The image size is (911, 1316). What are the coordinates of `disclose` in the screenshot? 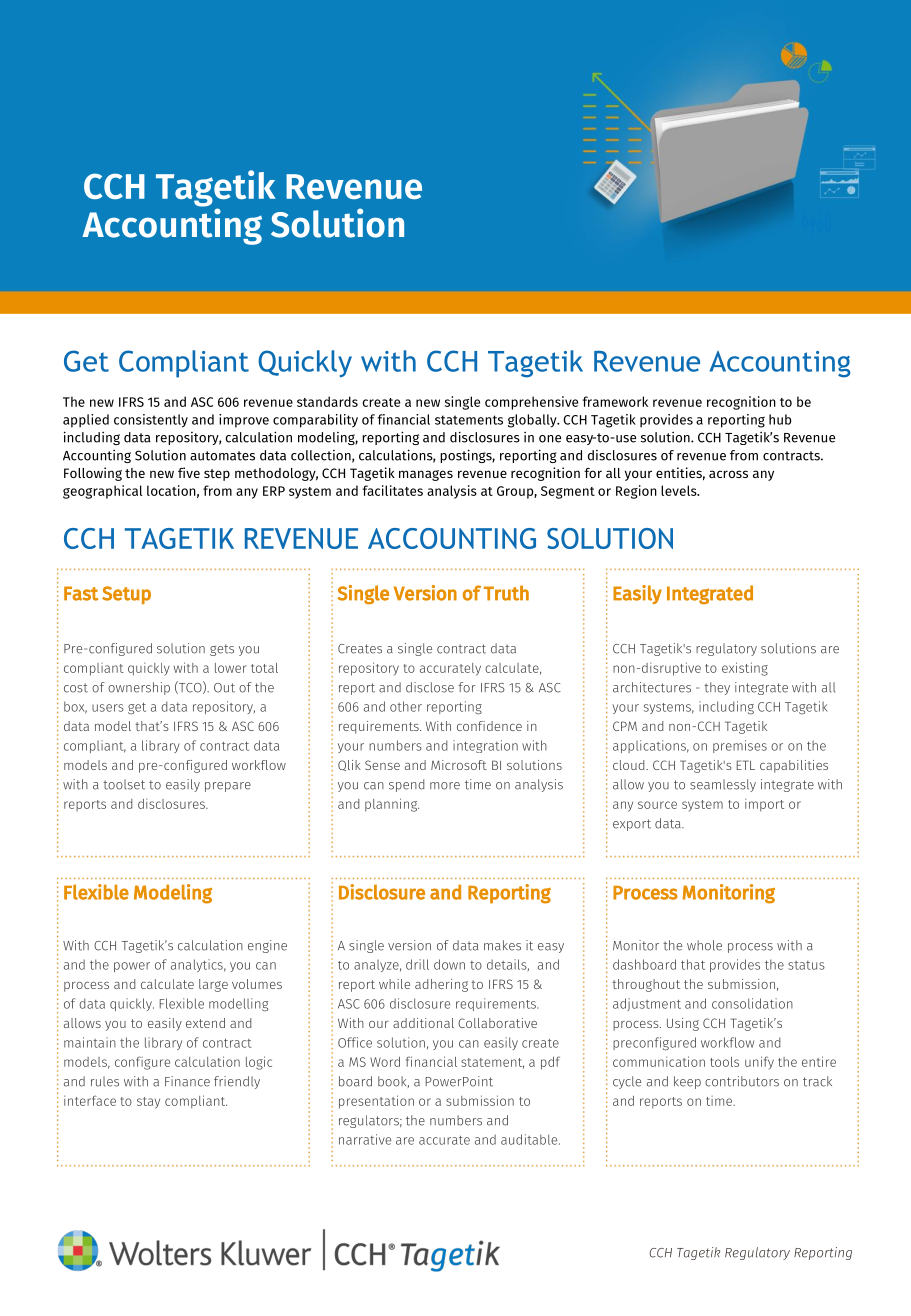 It's located at (430, 687).
